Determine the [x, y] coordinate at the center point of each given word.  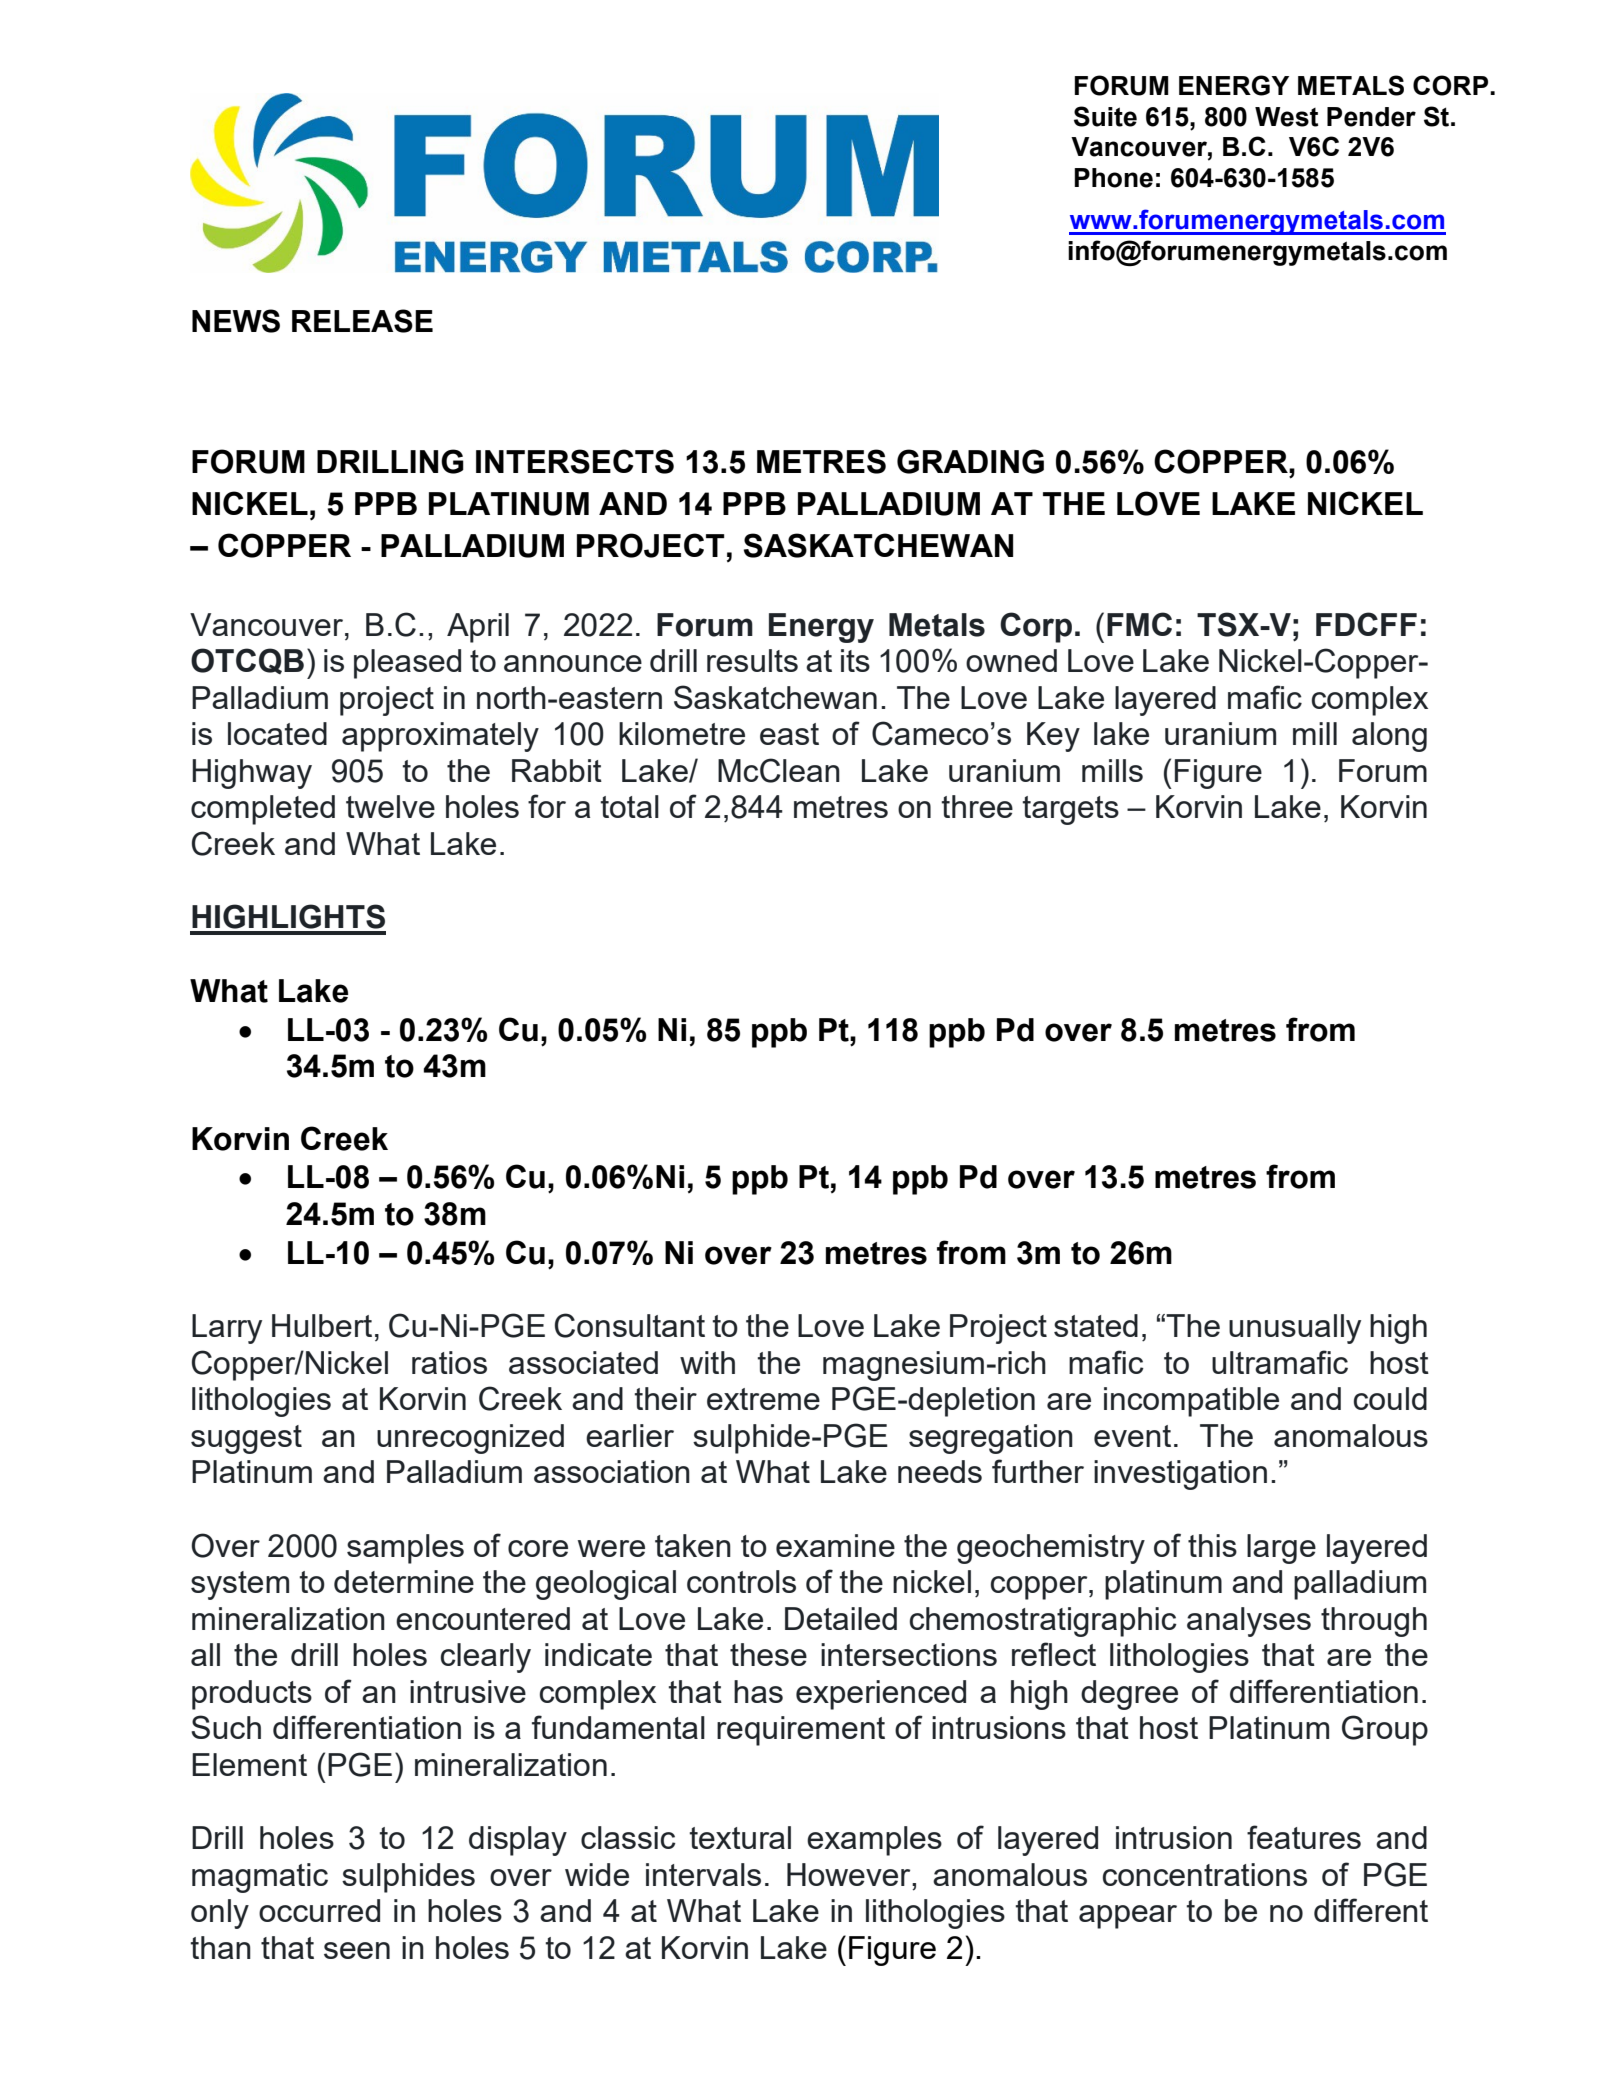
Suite [1105, 116]
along [1389, 737]
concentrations [1205, 1874]
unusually [1295, 1329]
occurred [319, 1910]
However [850, 1874]
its [855, 660]
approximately [440, 737]
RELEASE [362, 321]
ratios [449, 1362]
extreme [763, 1399]
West [1286, 117]
